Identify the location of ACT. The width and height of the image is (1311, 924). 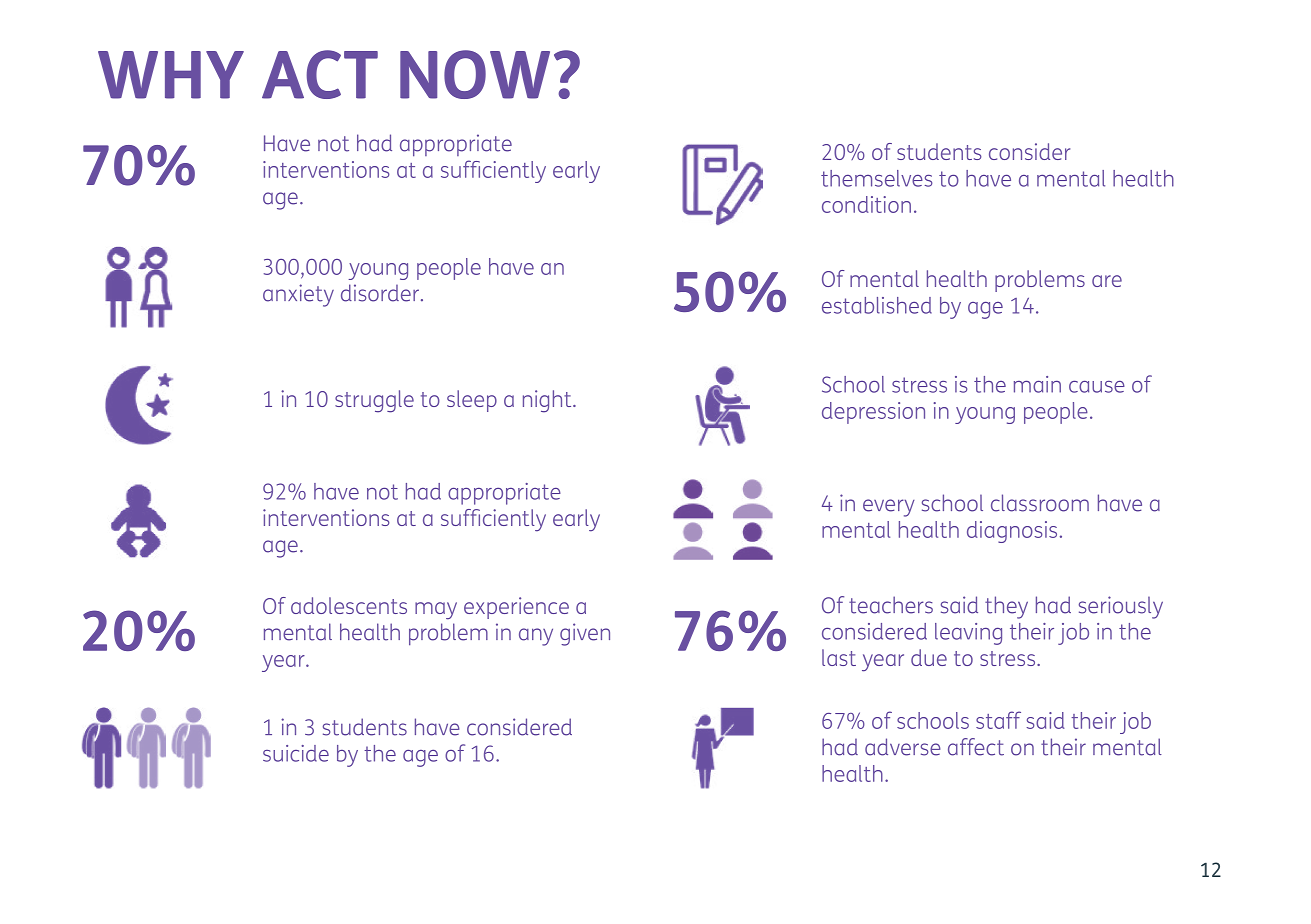
(320, 74).
